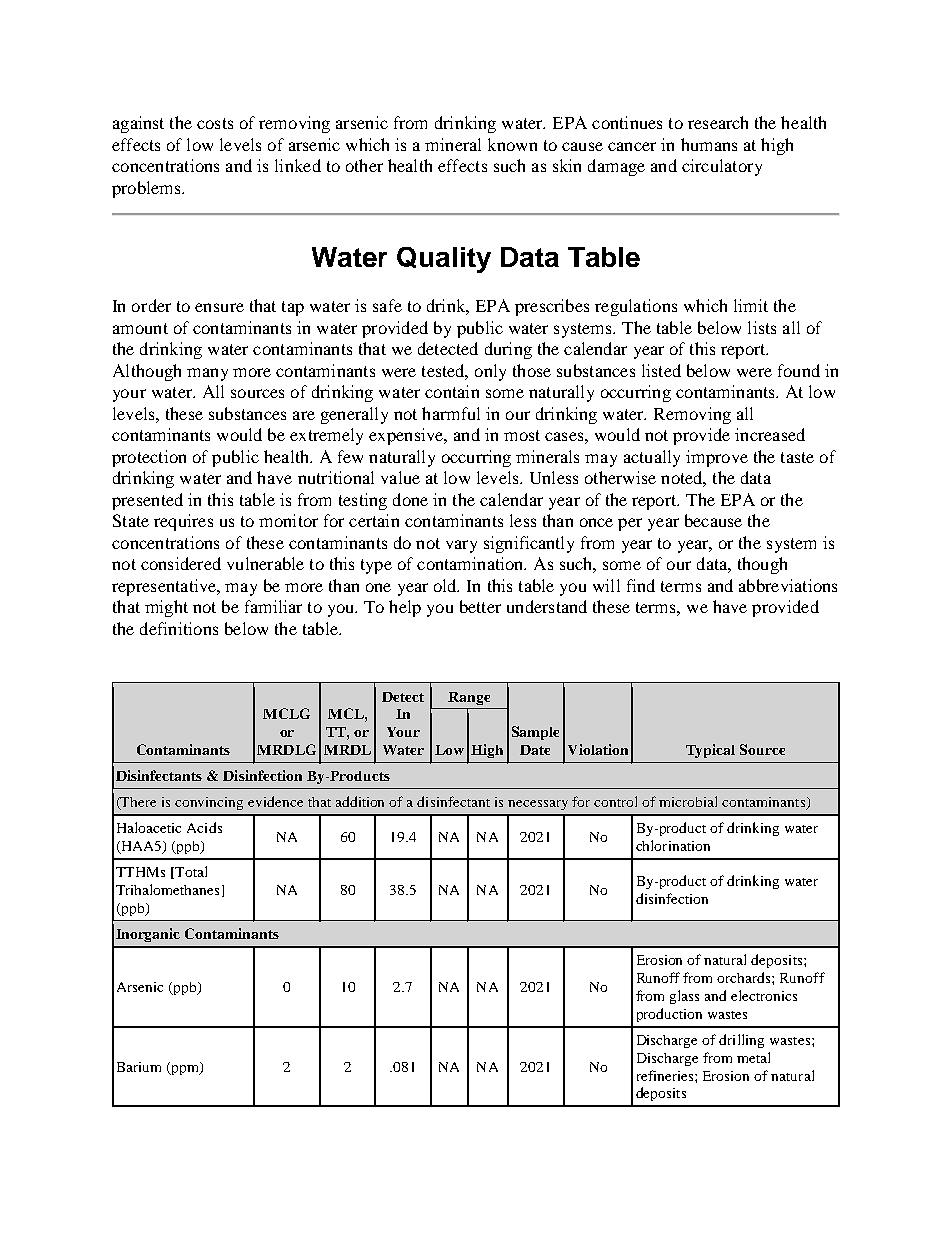 The width and height of the image is (952, 1233). Describe the element at coordinates (139, 1067) in the image. I see `Barium` at that location.
